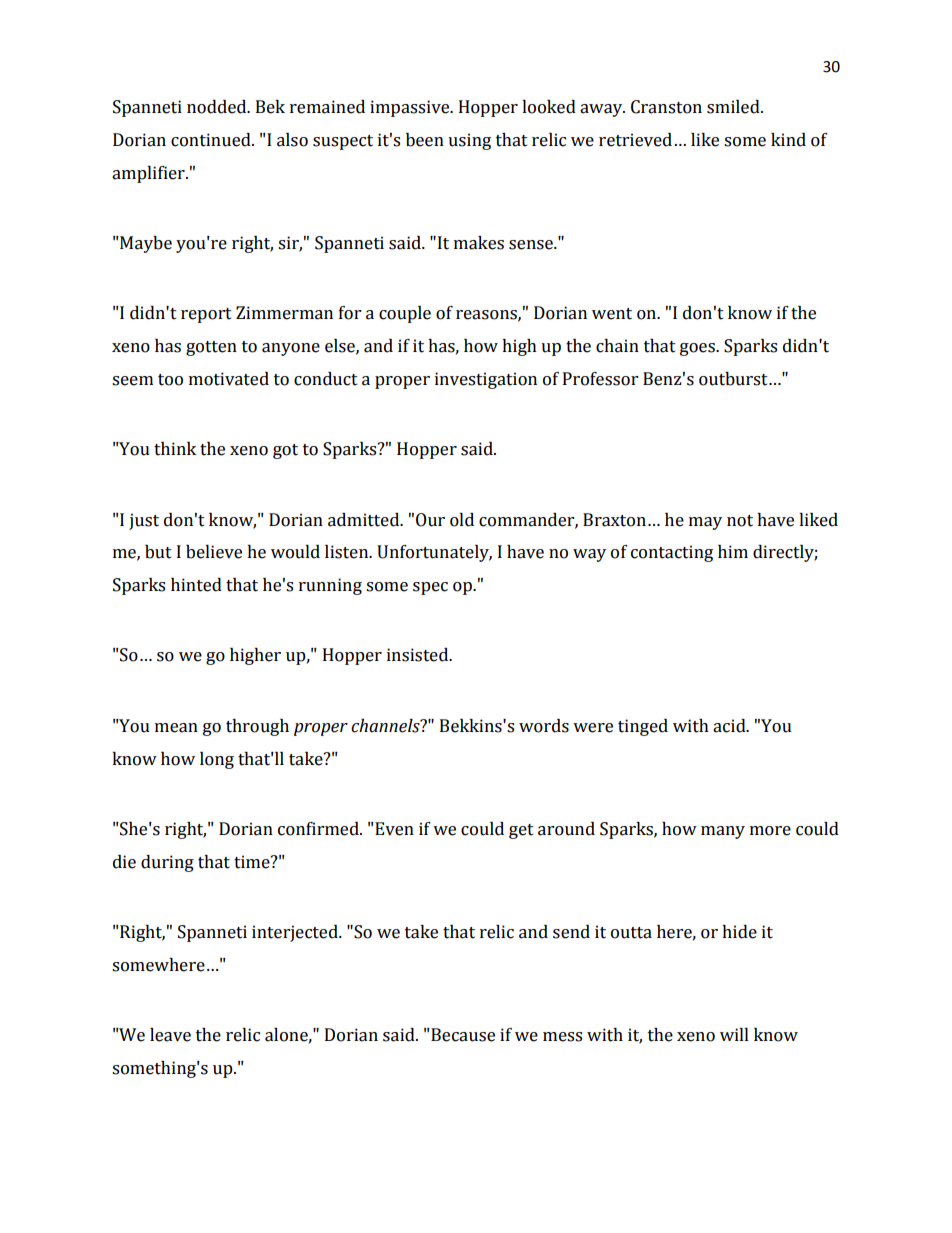  I want to click on using, so click(469, 141).
